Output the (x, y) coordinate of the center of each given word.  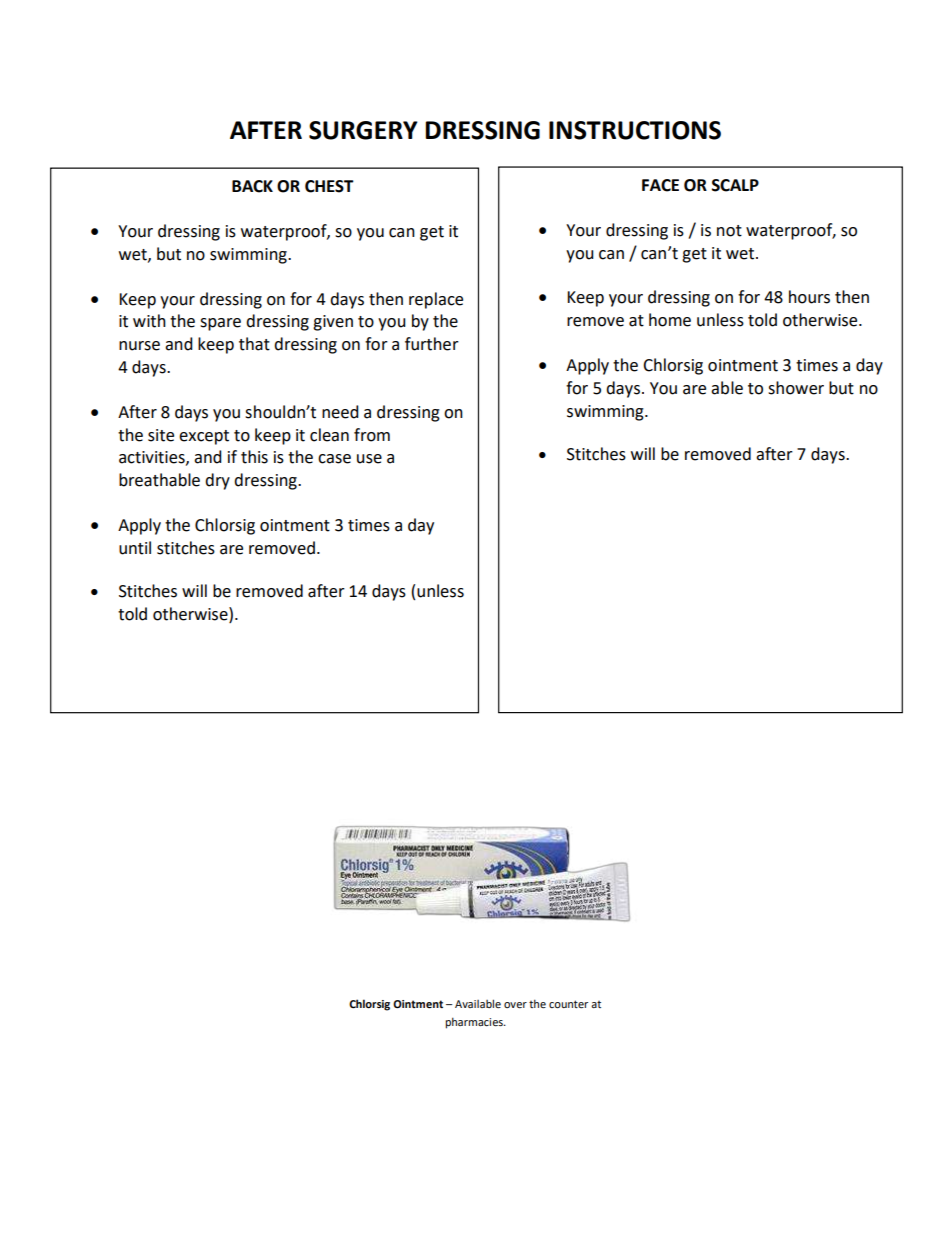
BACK (252, 186)
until (135, 548)
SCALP (735, 185)
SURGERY (363, 130)
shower (796, 388)
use (369, 459)
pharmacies (475, 1023)
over (515, 1005)
